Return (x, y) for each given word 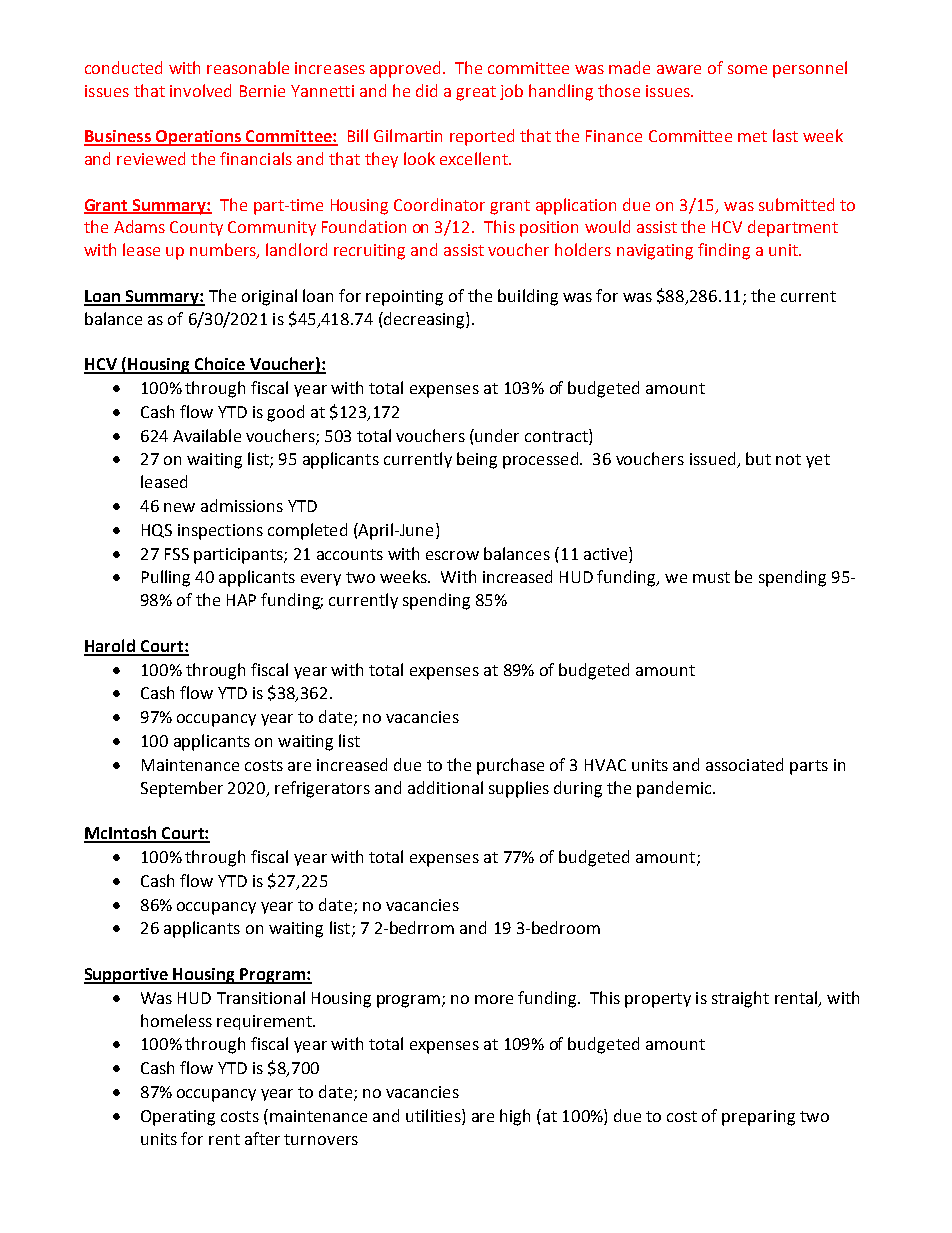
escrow (452, 555)
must (711, 577)
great (476, 93)
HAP (241, 600)
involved (200, 90)
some (747, 69)
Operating (178, 1118)
